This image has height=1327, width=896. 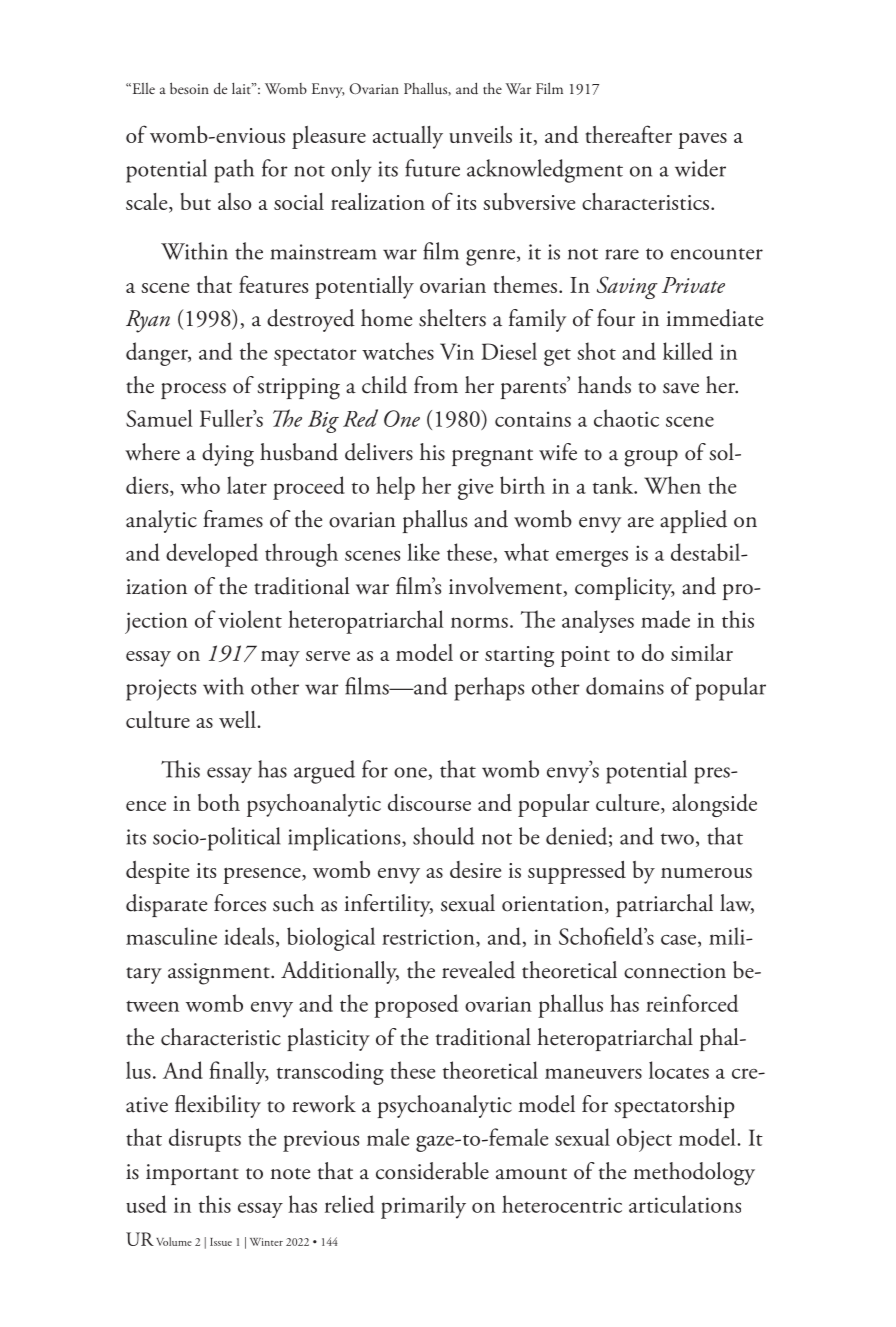 I want to click on Issue, so click(x=221, y=1242).
